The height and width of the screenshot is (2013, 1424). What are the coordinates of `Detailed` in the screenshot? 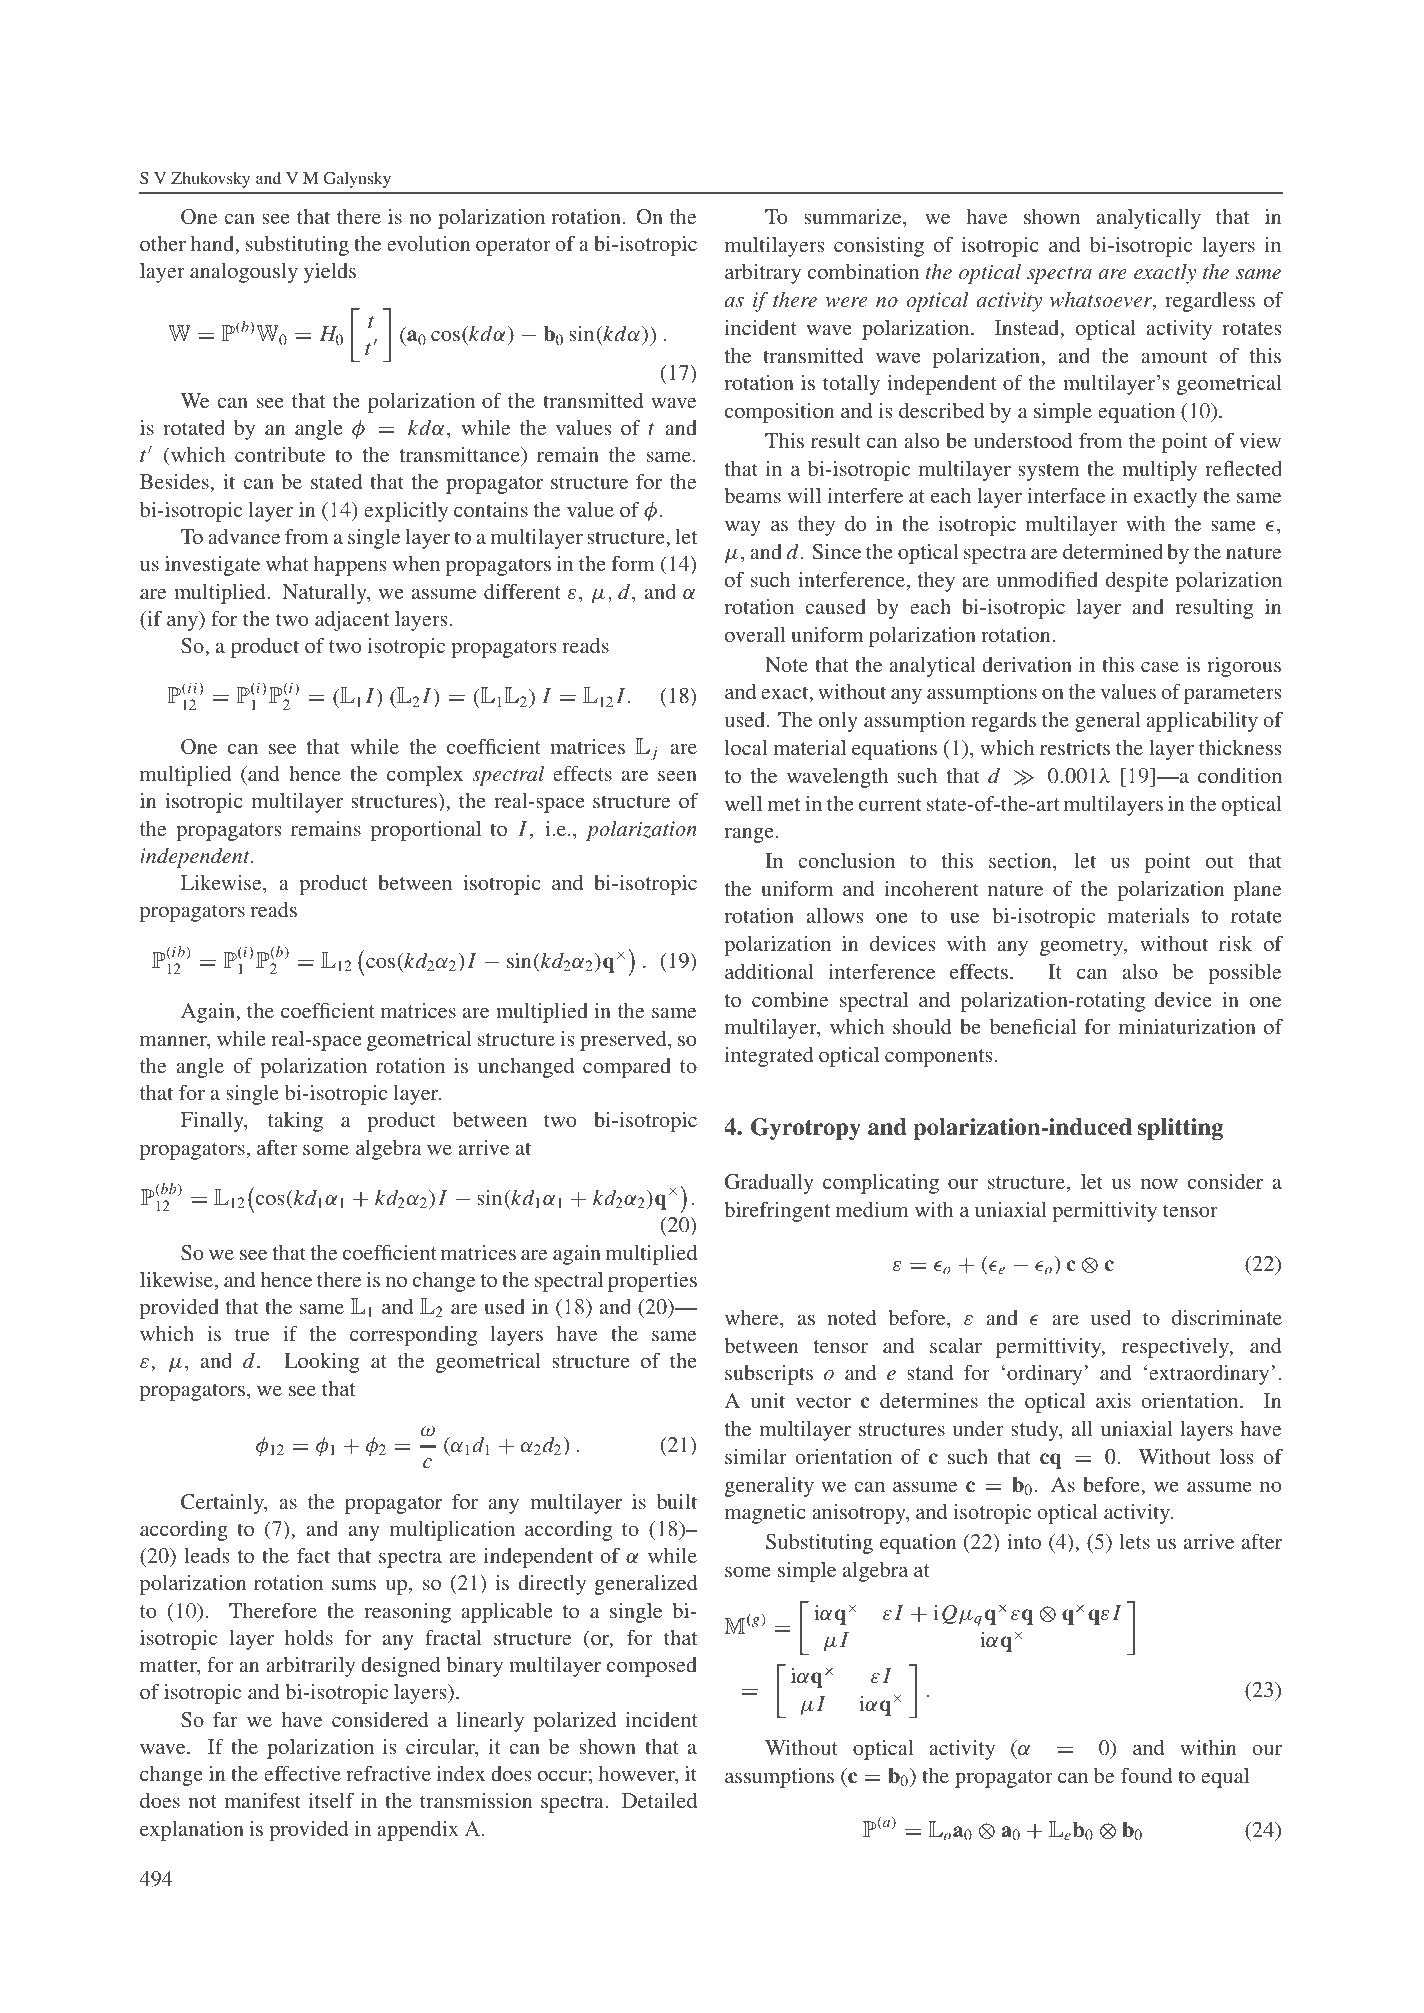 It's located at (659, 1800).
